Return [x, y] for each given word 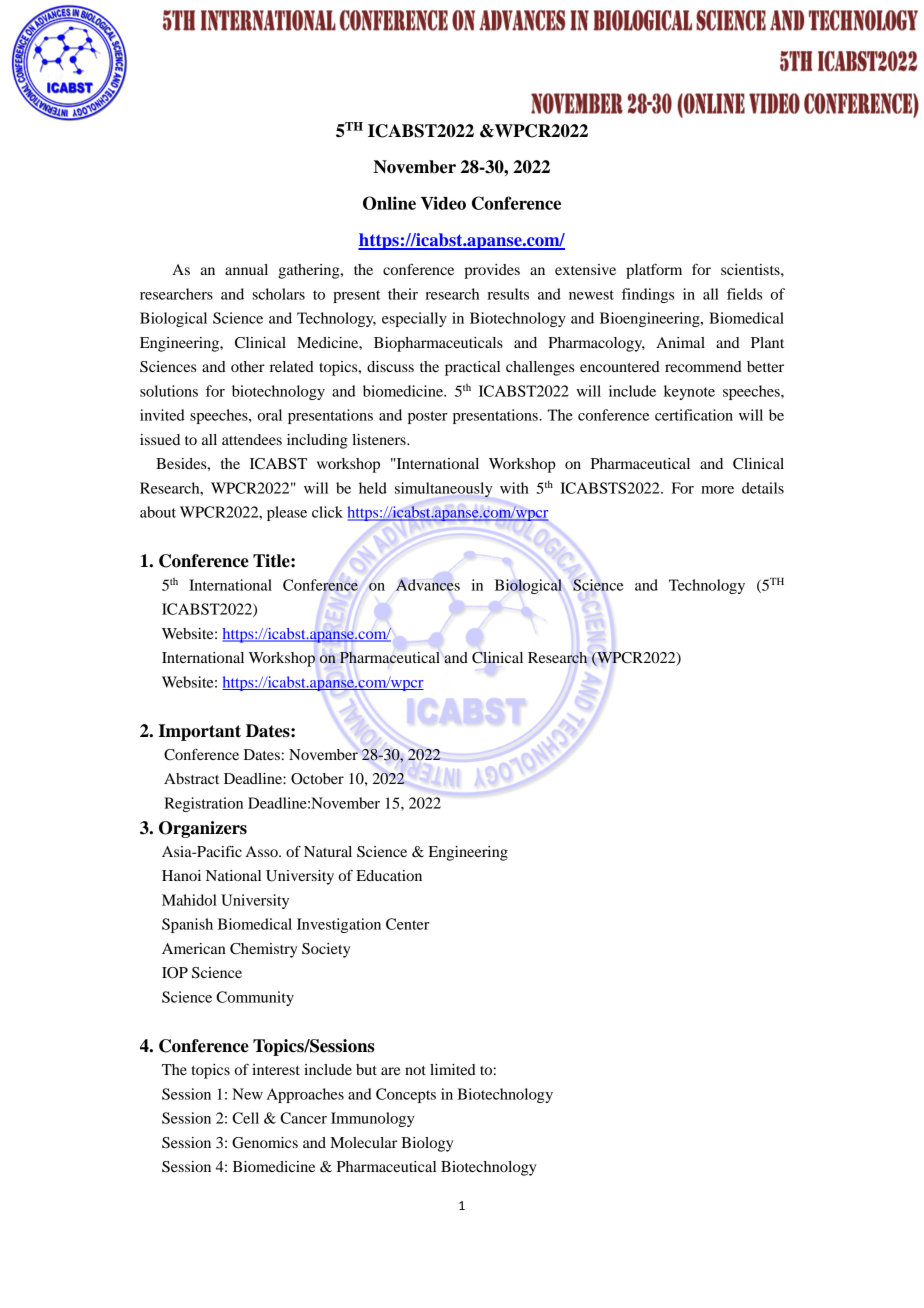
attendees [252, 439]
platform [654, 271]
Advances [428, 585]
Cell [245, 1118]
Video [443, 203]
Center [408, 924]
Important [199, 732]
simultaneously [444, 489]
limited [453, 1069]
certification [694, 415]
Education [389, 875]
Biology [427, 1144]
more [717, 490]
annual [246, 269]
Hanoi [181, 875]
